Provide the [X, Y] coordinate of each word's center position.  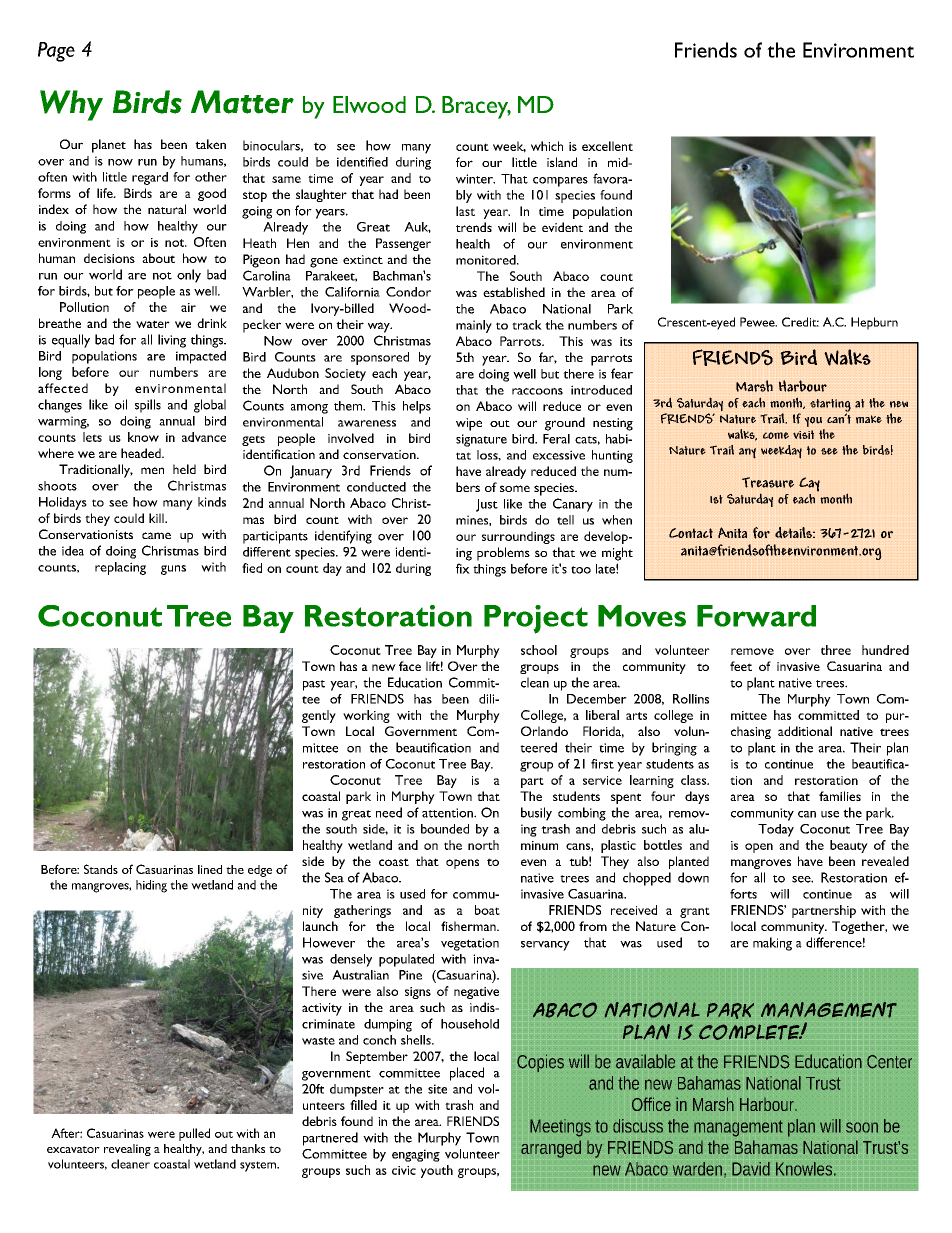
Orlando [544, 731]
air [188, 307]
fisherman [469, 926]
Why [71, 105]
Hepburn [874, 323]
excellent [607, 146]
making [772, 944]
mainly [474, 326]
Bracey [476, 107]
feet [741, 666]
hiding [151, 886]
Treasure [768, 482]
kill [157, 518]
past [314, 685]
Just [487, 505]
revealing [127, 1150]
